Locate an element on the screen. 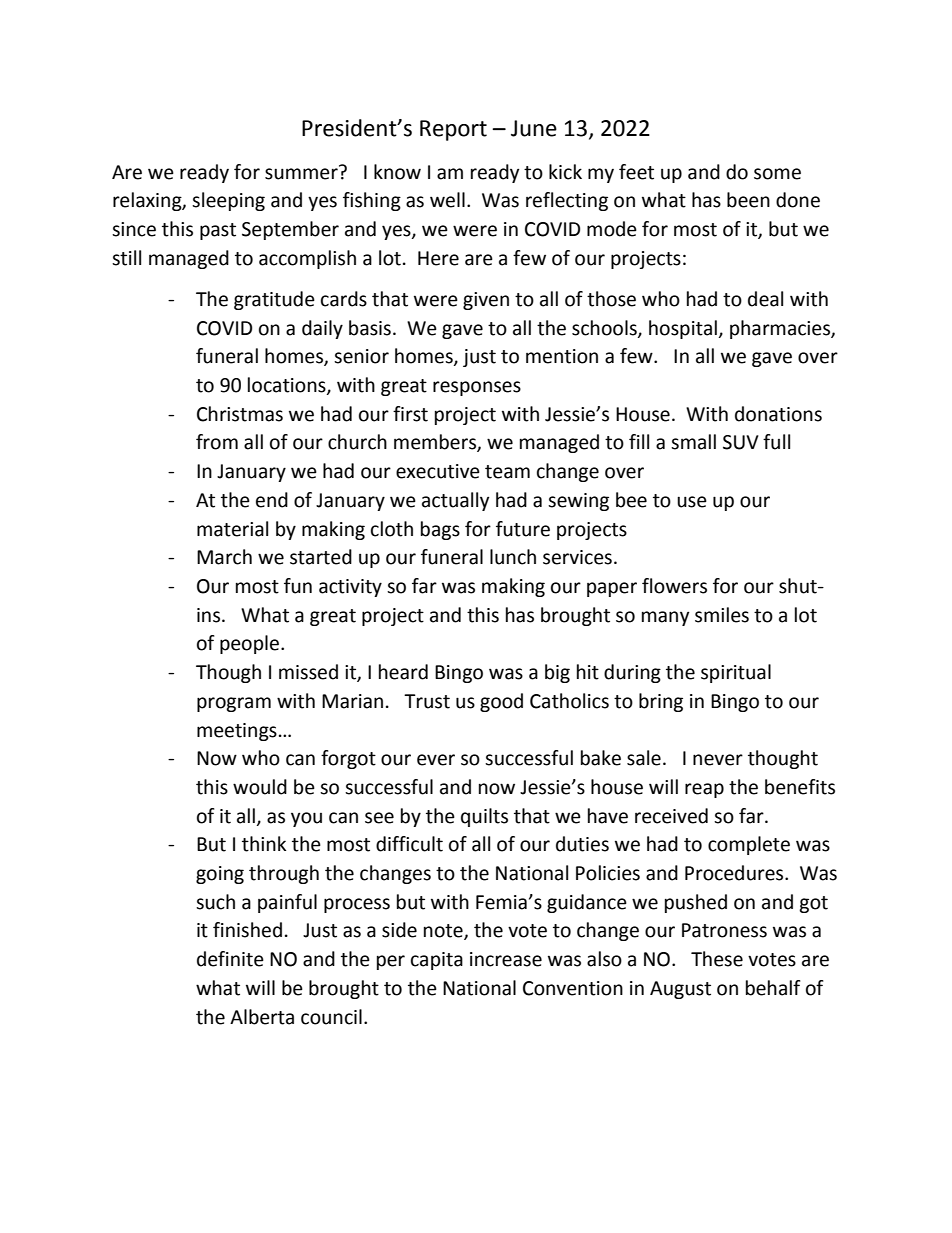 This screenshot has height=1233, width=952. flowers is located at coordinates (674, 586).
